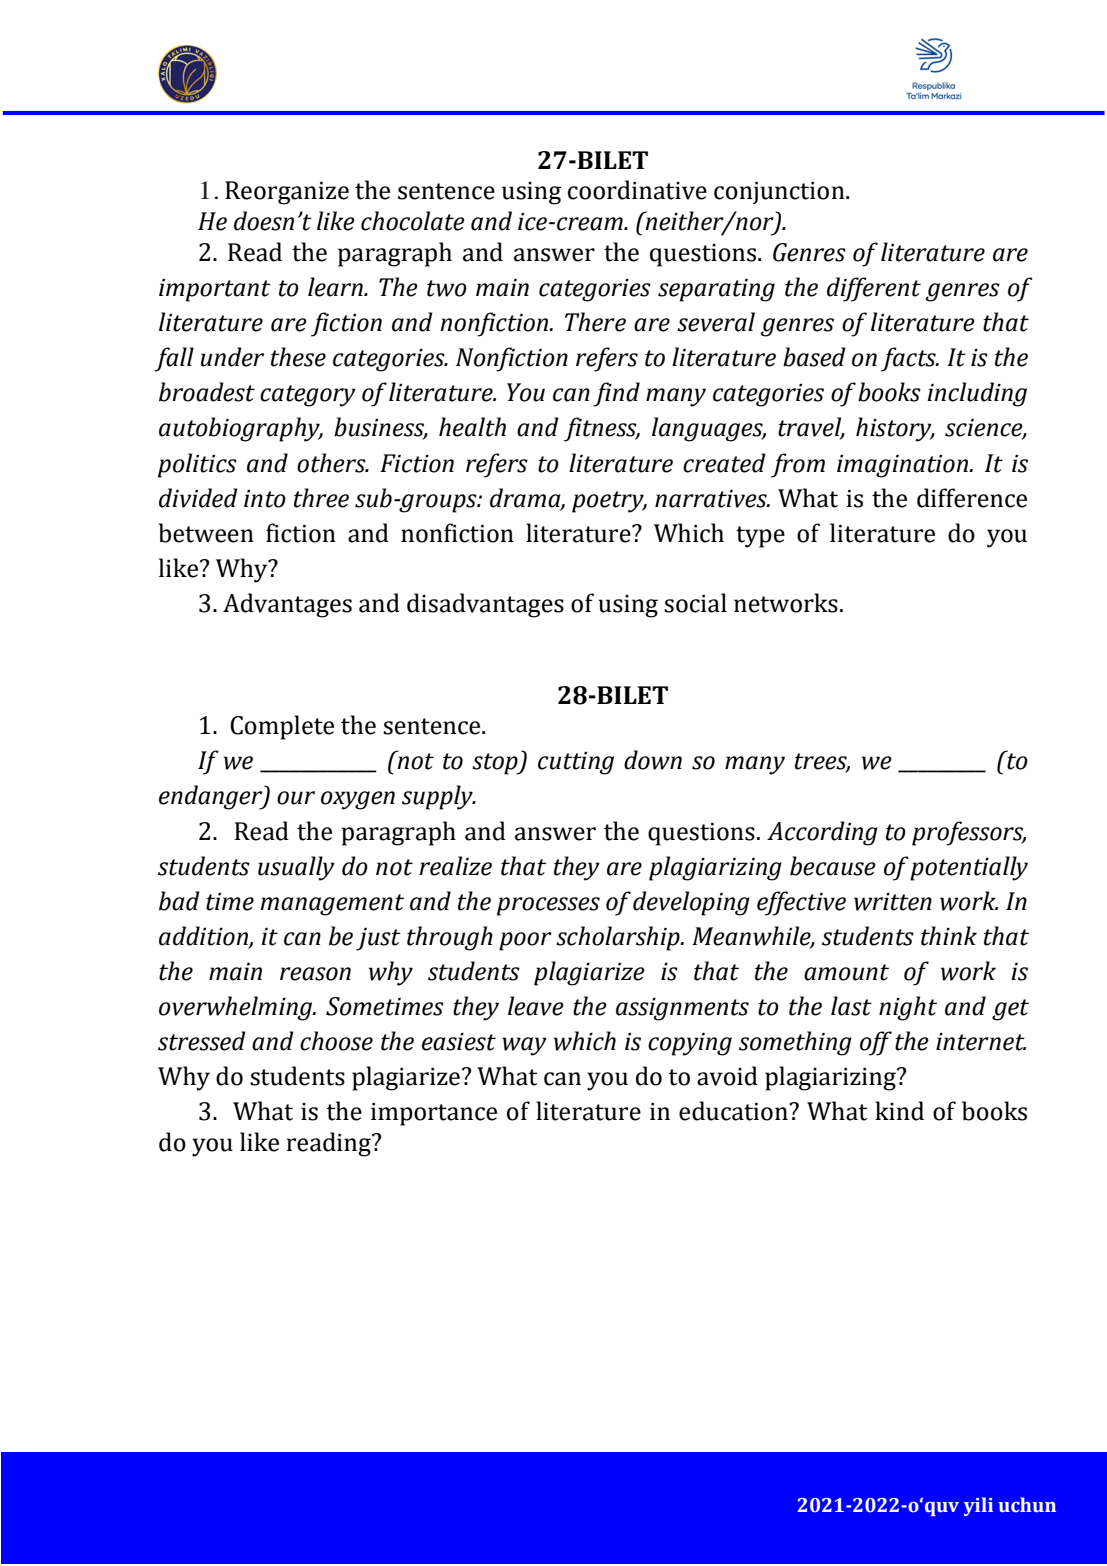  I want to click on different, so click(874, 289).
